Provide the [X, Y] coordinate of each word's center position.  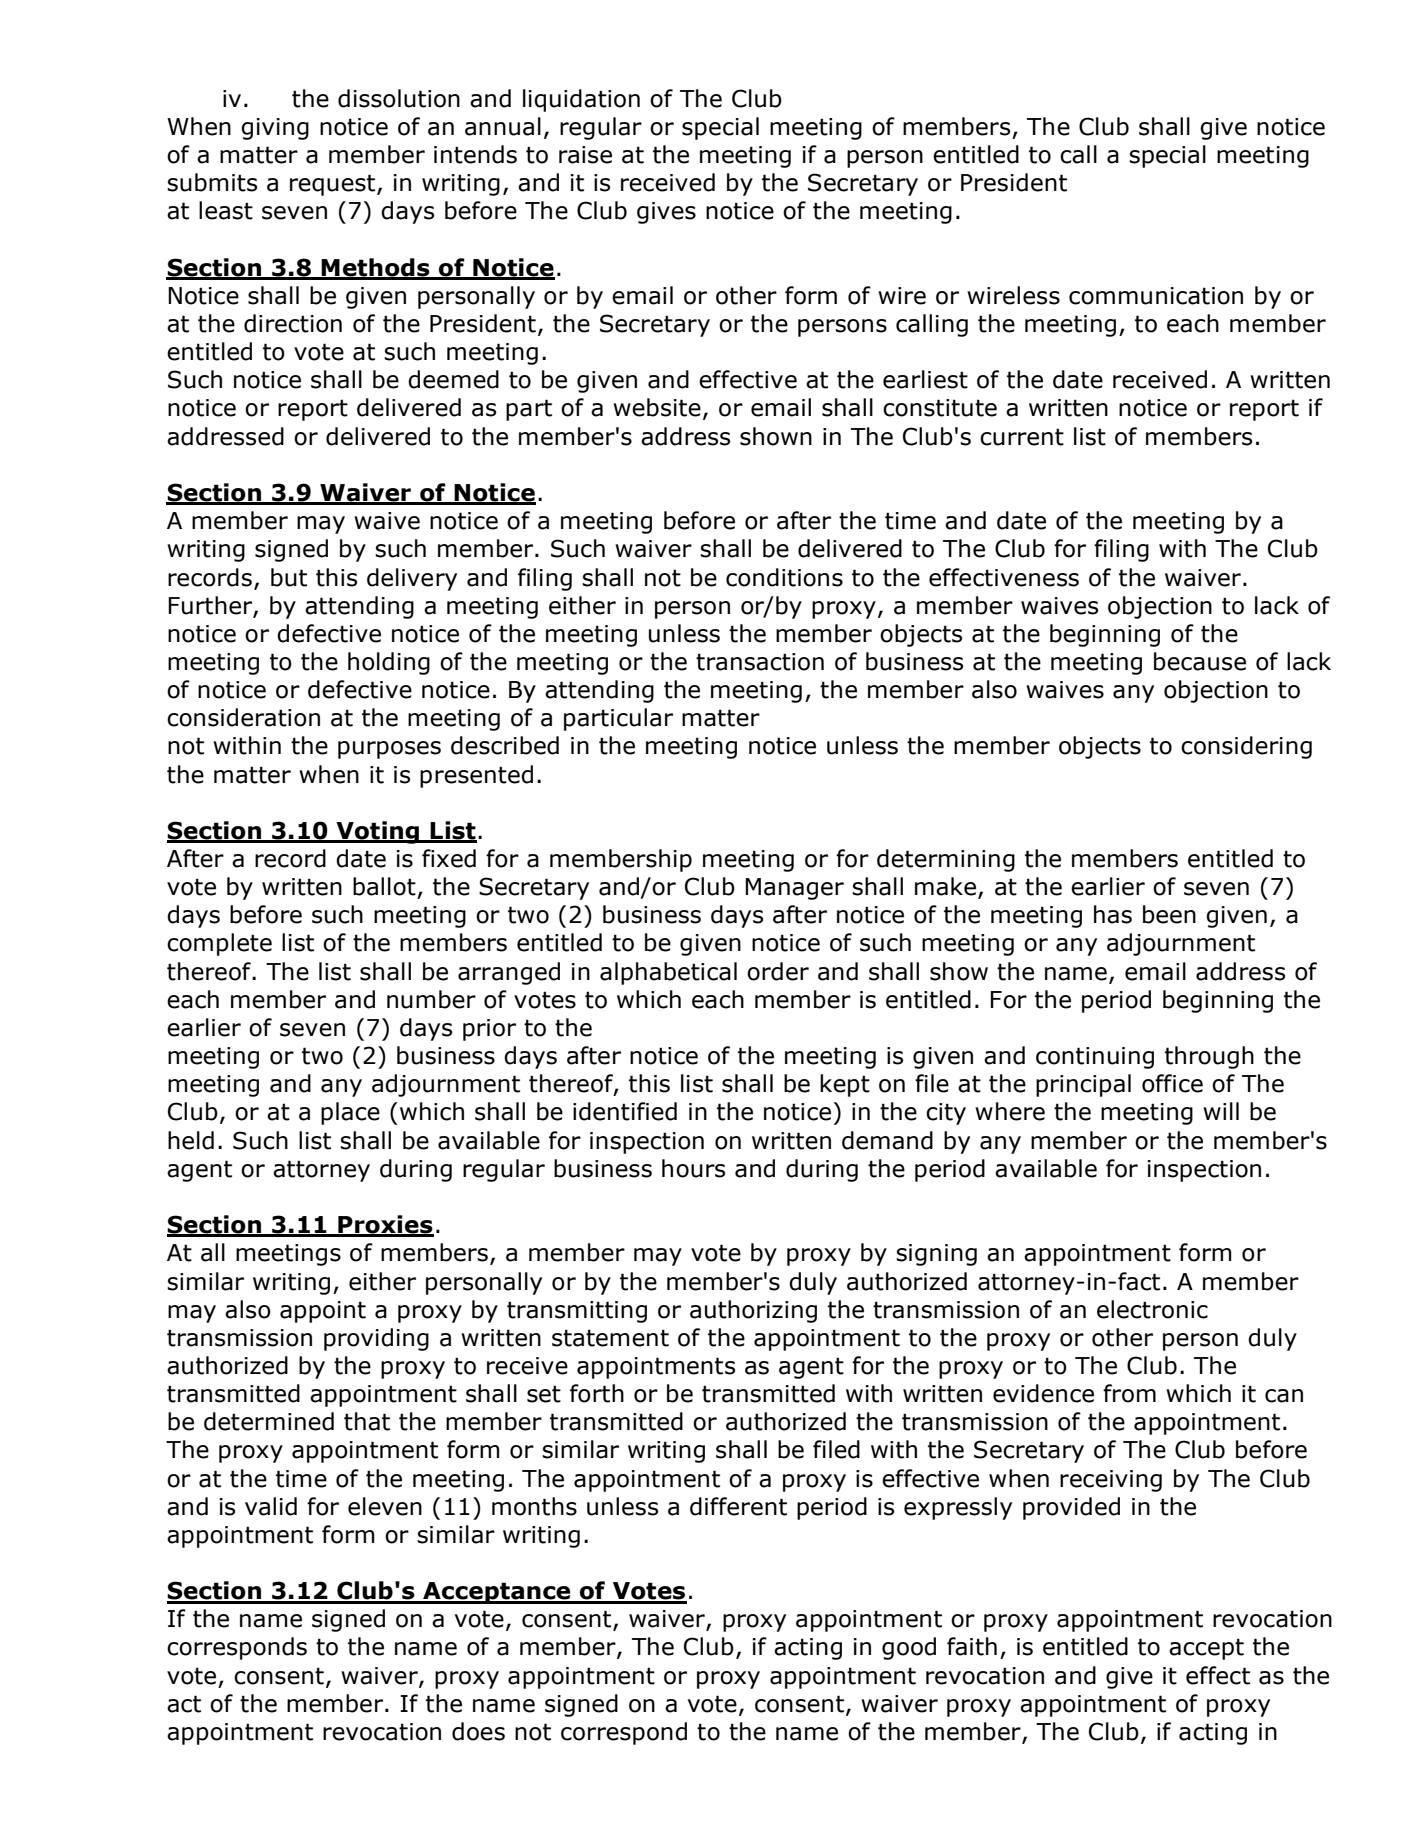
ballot [384, 886]
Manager [794, 889]
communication [1156, 296]
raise [585, 155]
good [909, 1648]
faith [972, 1646]
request [334, 185]
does [478, 1731]
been [1169, 914]
